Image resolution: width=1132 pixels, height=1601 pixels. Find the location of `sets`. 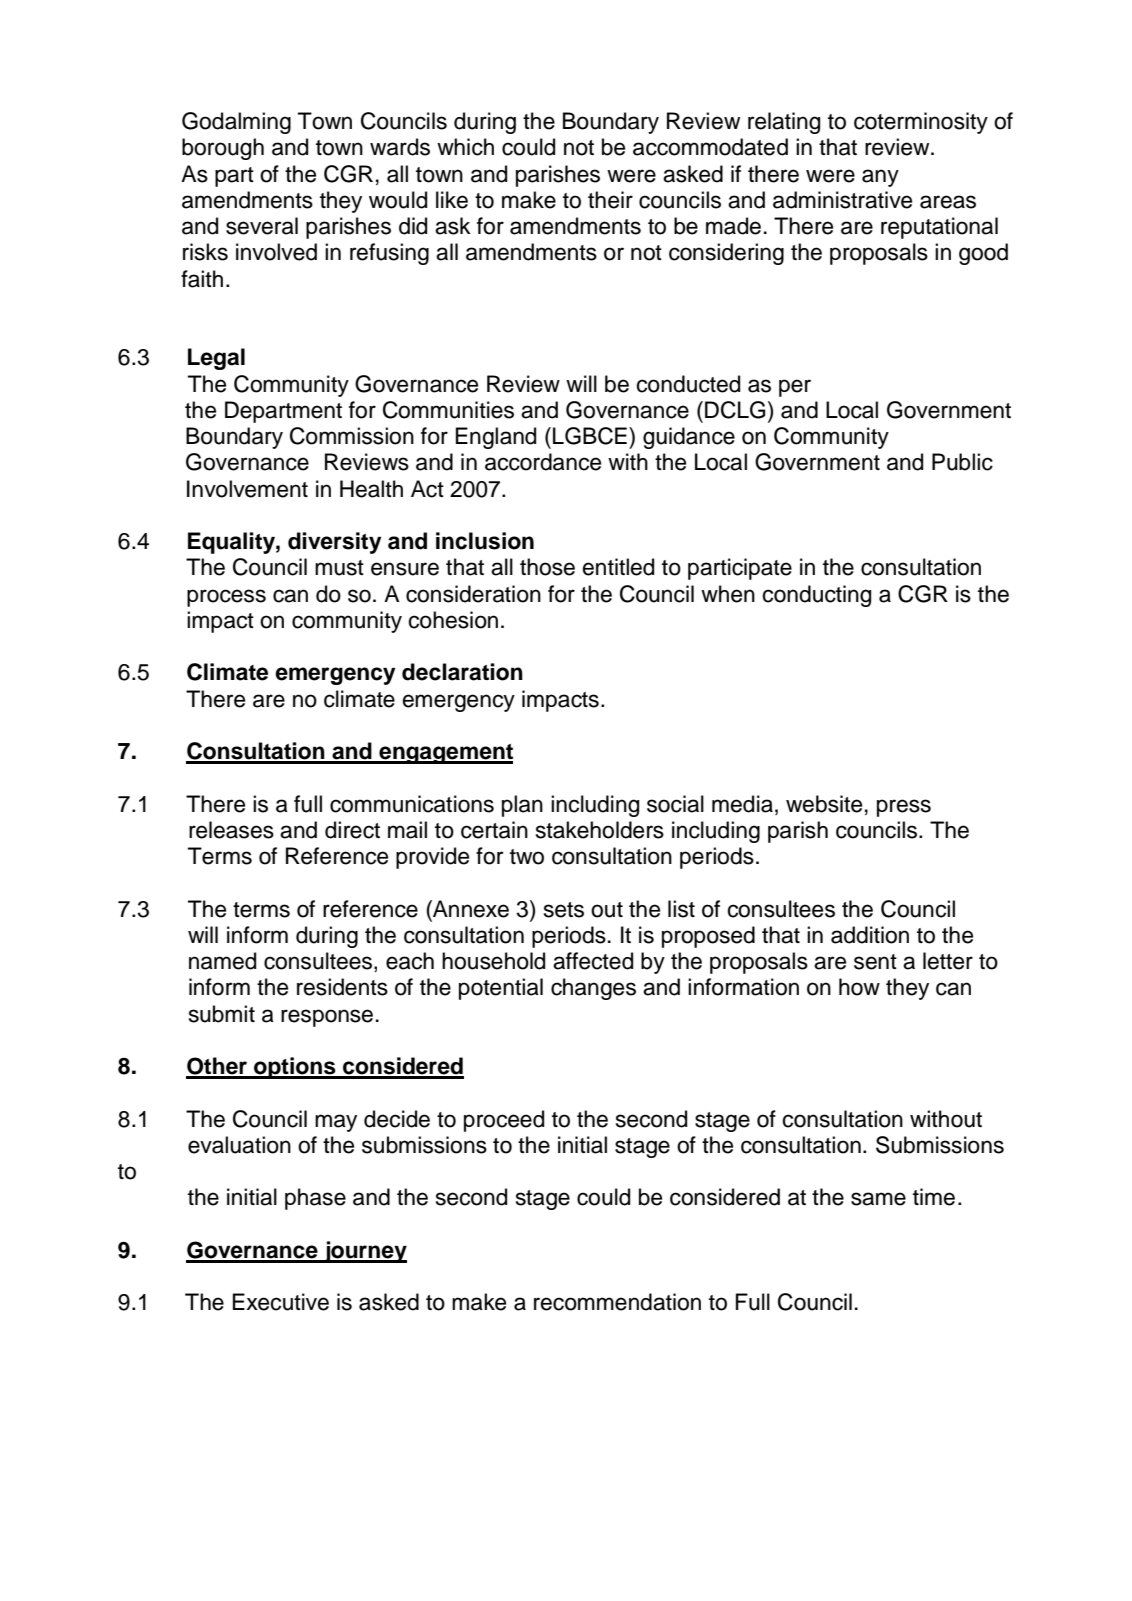

sets is located at coordinates (564, 910).
